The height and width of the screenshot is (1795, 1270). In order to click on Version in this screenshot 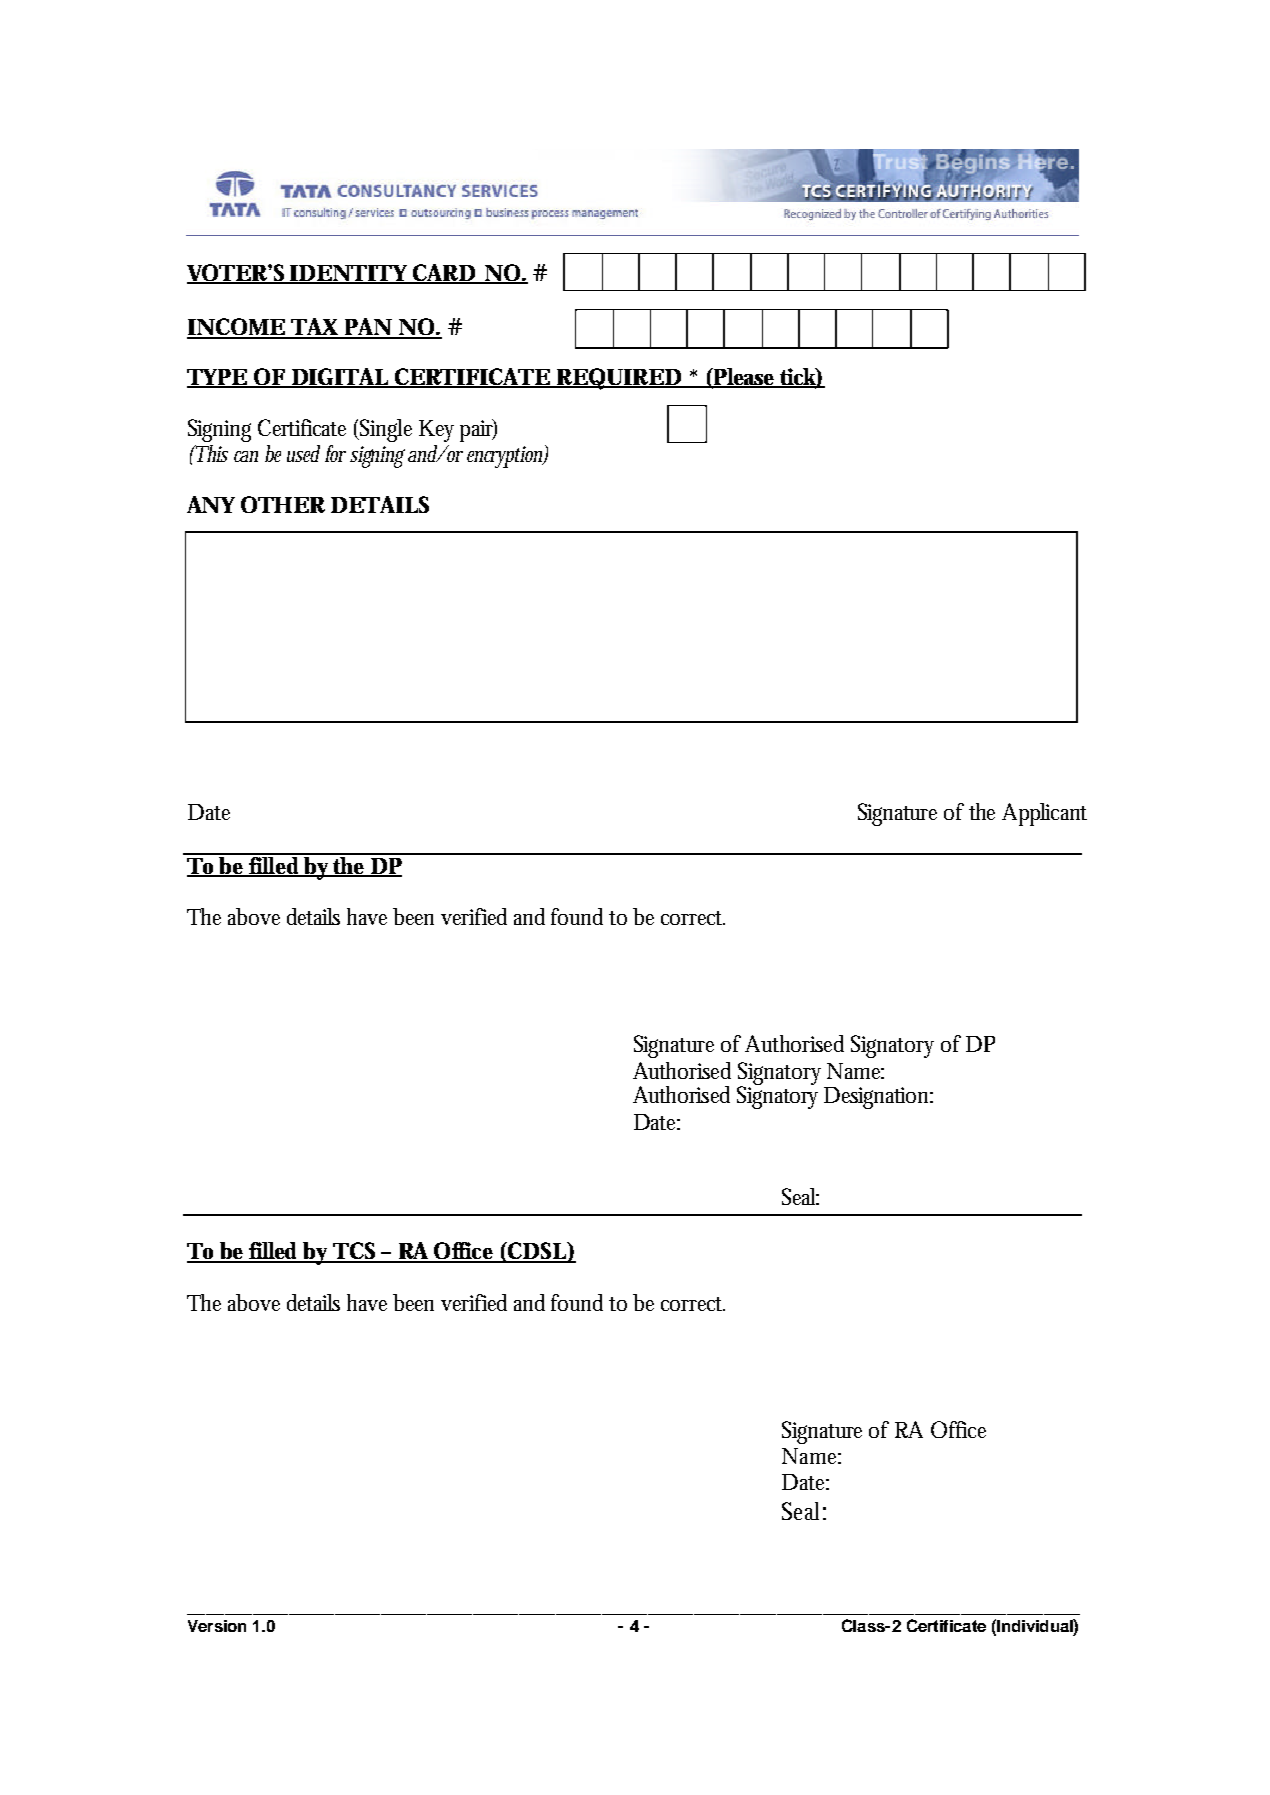, I will do `click(217, 1626)`.
